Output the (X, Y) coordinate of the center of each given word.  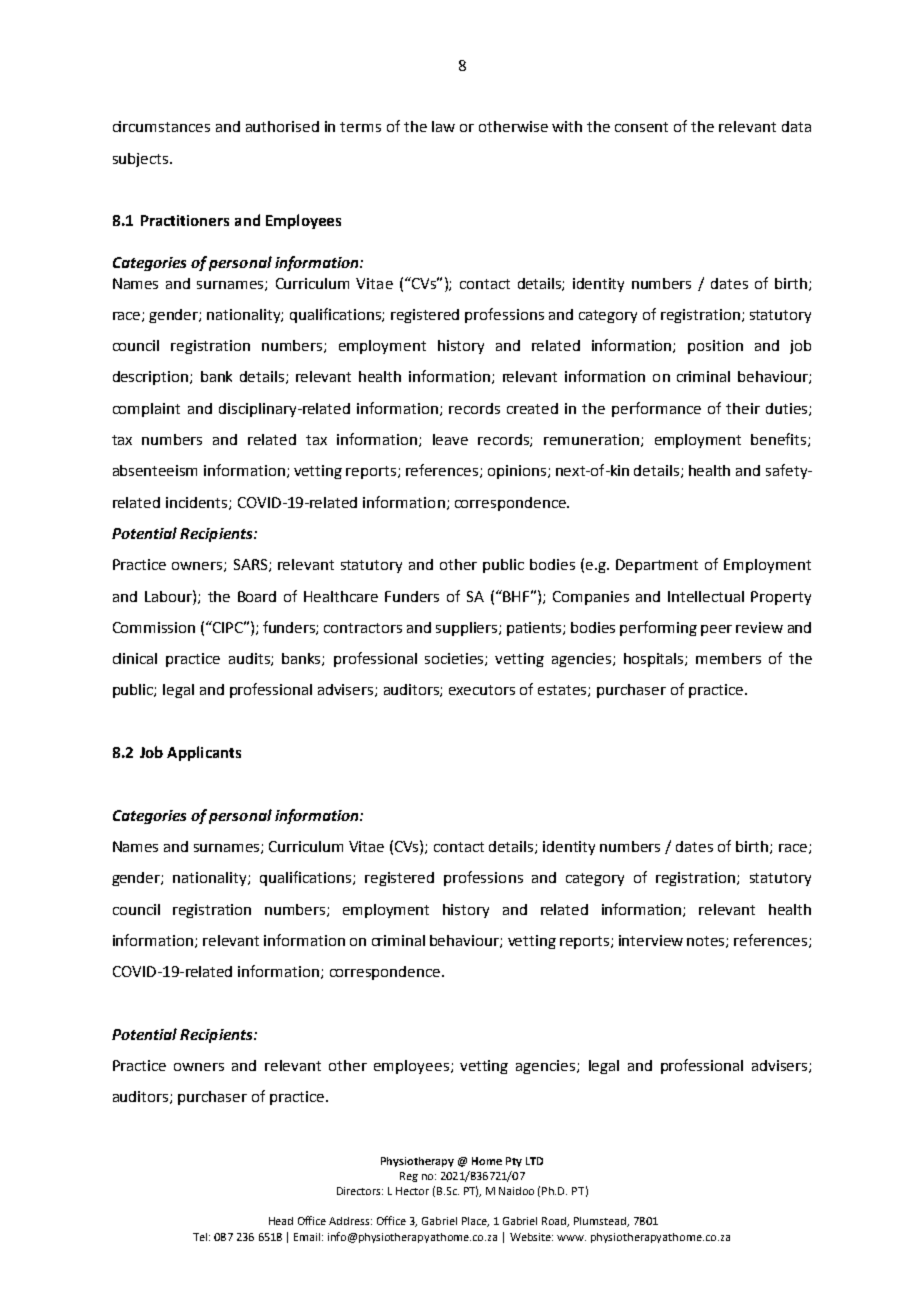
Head (281, 1221)
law (443, 126)
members (728, 658)
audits (250, 659)
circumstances (161, 126)
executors (482, 690)
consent (641, 127)
